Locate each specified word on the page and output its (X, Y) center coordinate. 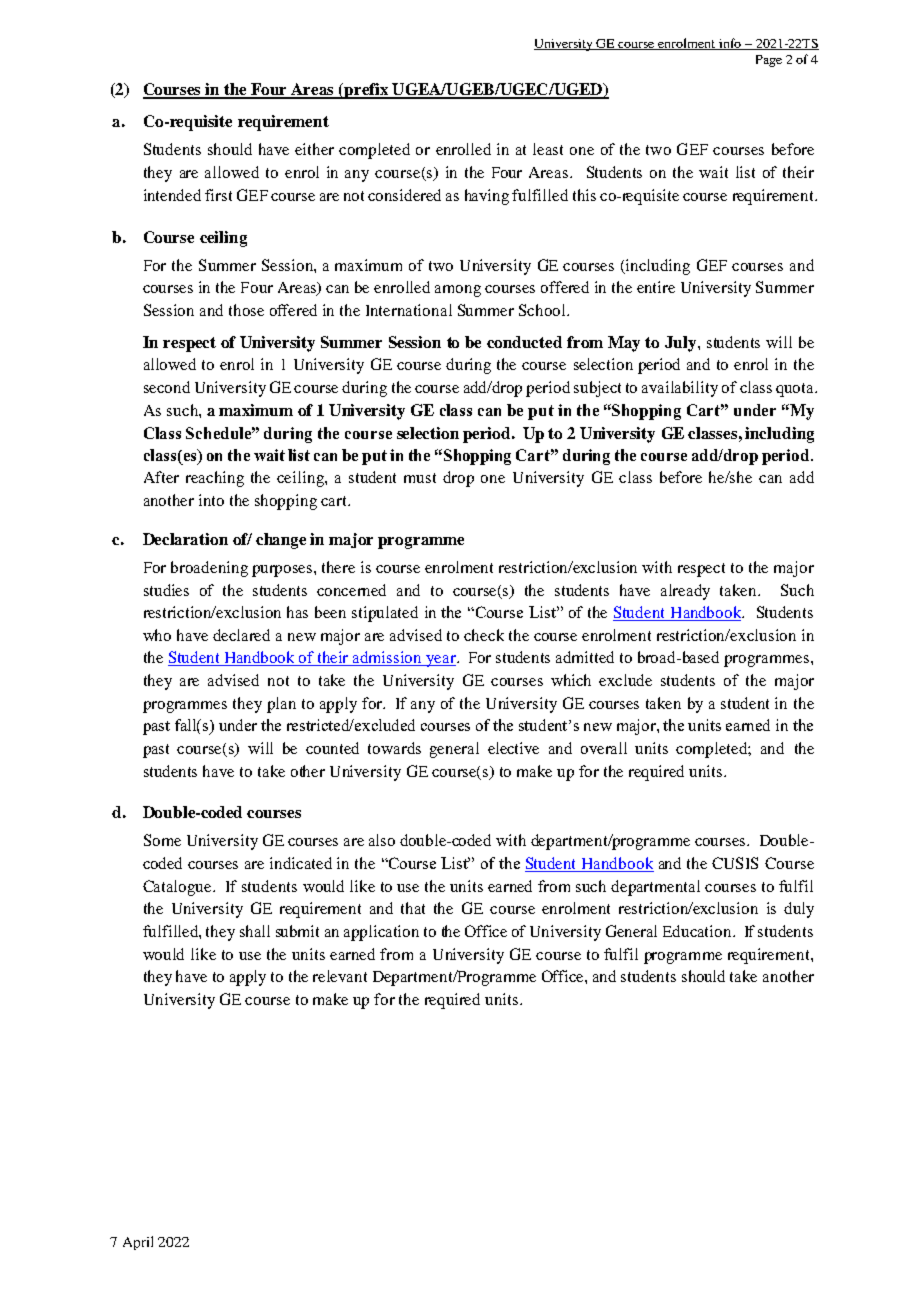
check (484, 635)
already (685, 592)
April (138, 1243)
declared (241, 635)
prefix (366, 91)
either (314, 149)
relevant (340, 976)
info (730, 44)
